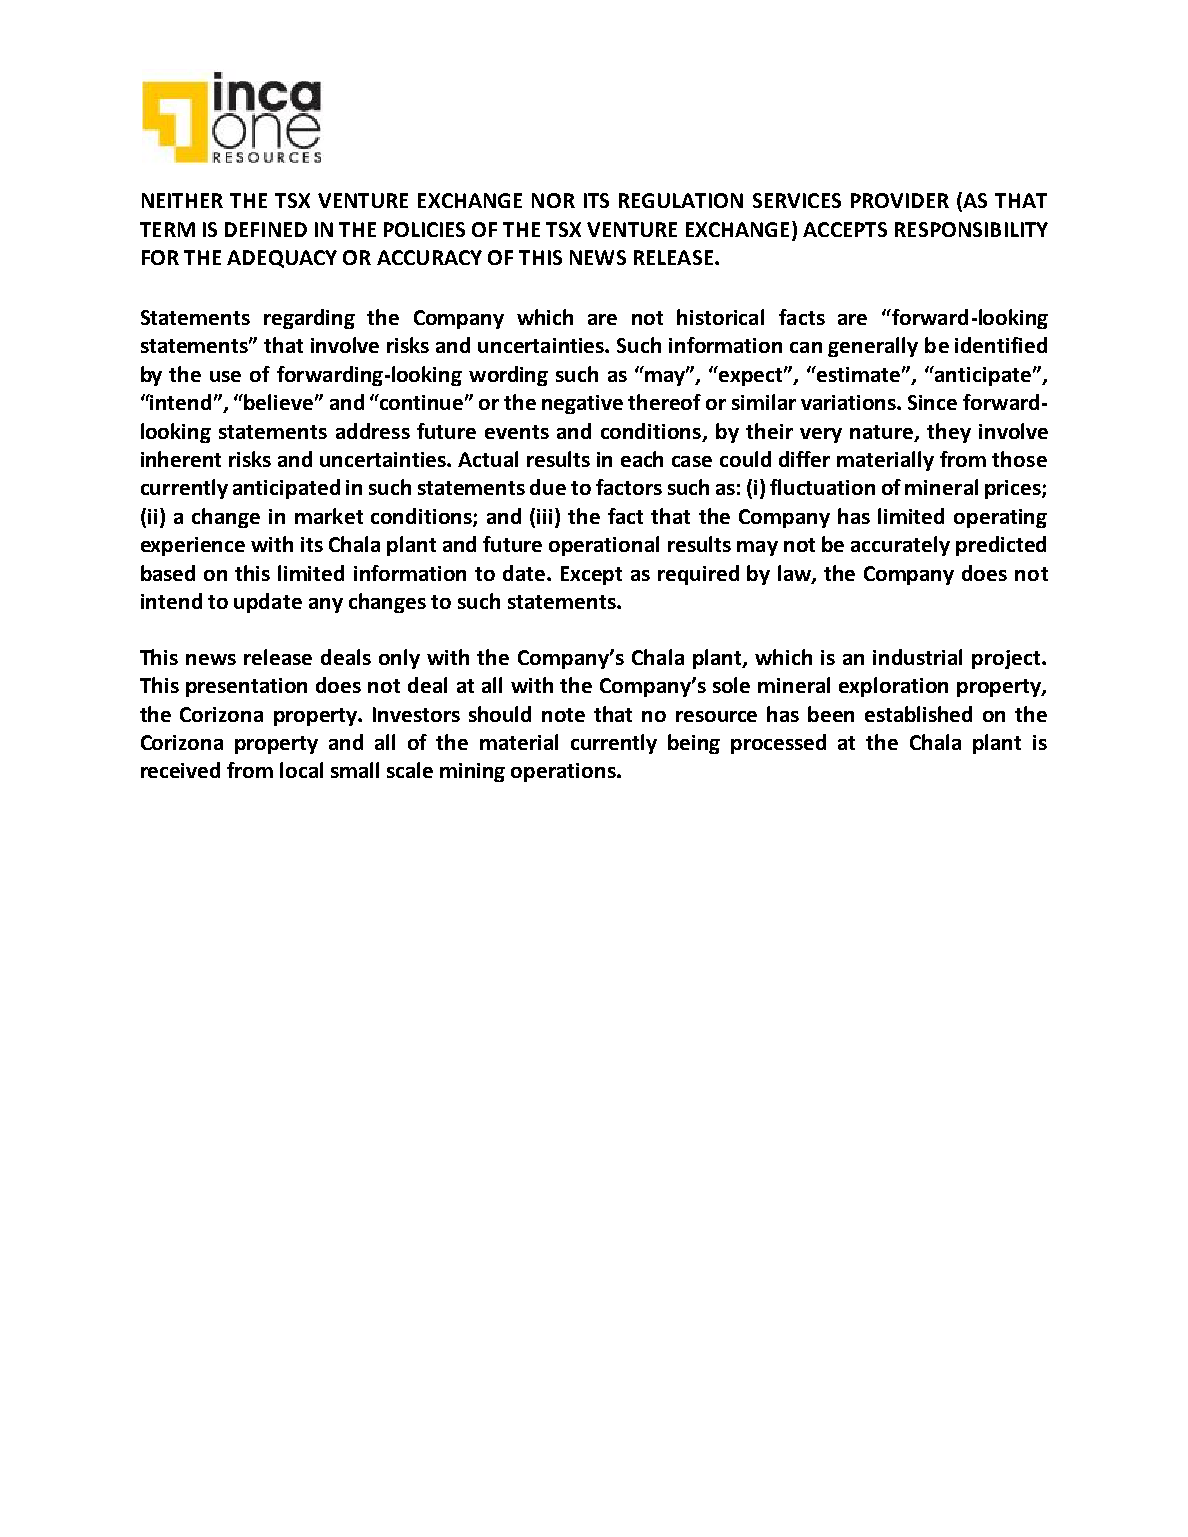 This image has height=1537, width=1188. I want to click on market, so click(329, 516).
